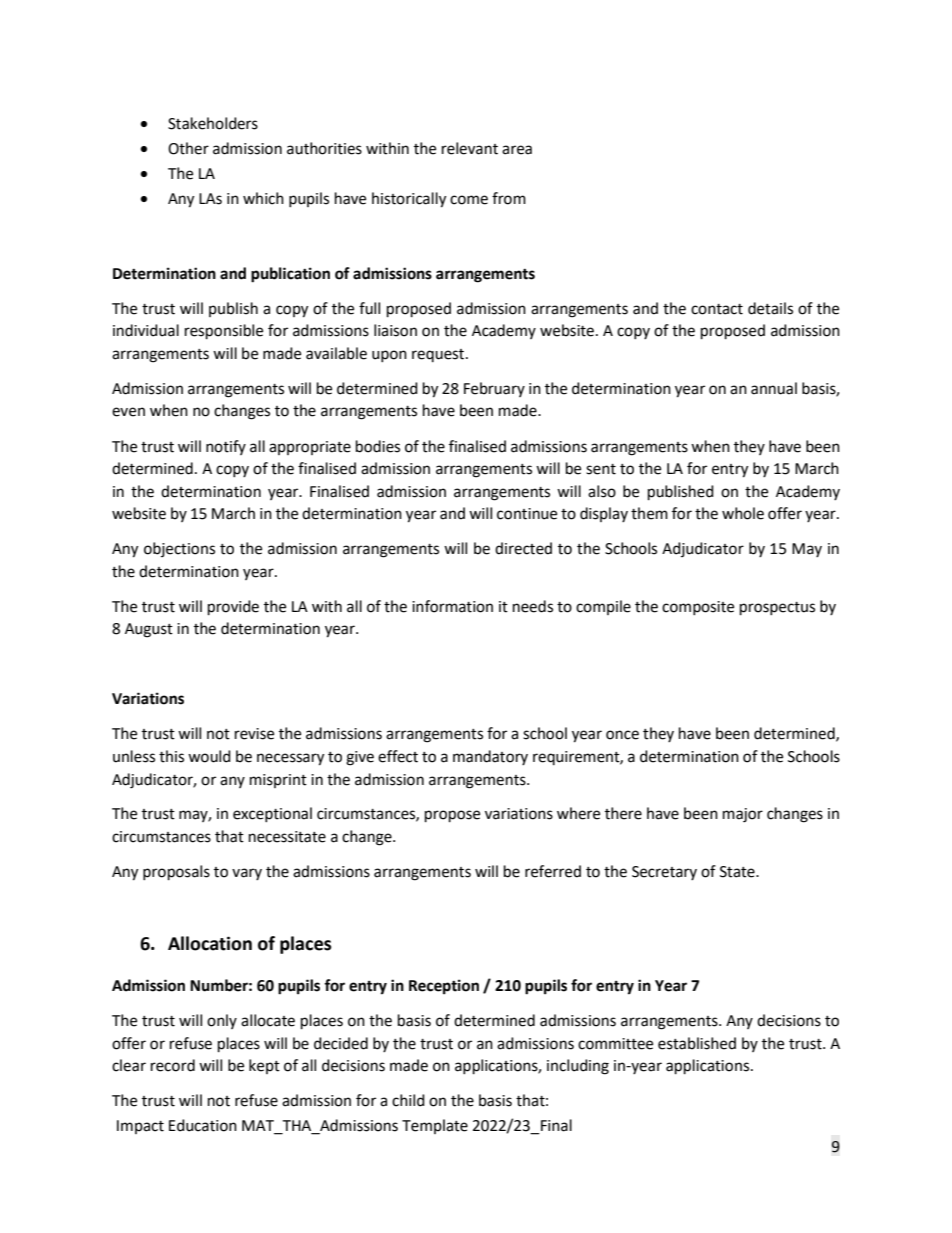 The image size is (952, 1233). Describe the element at coordinates (517, 150) in the screenshot. I see `area` at that location.
